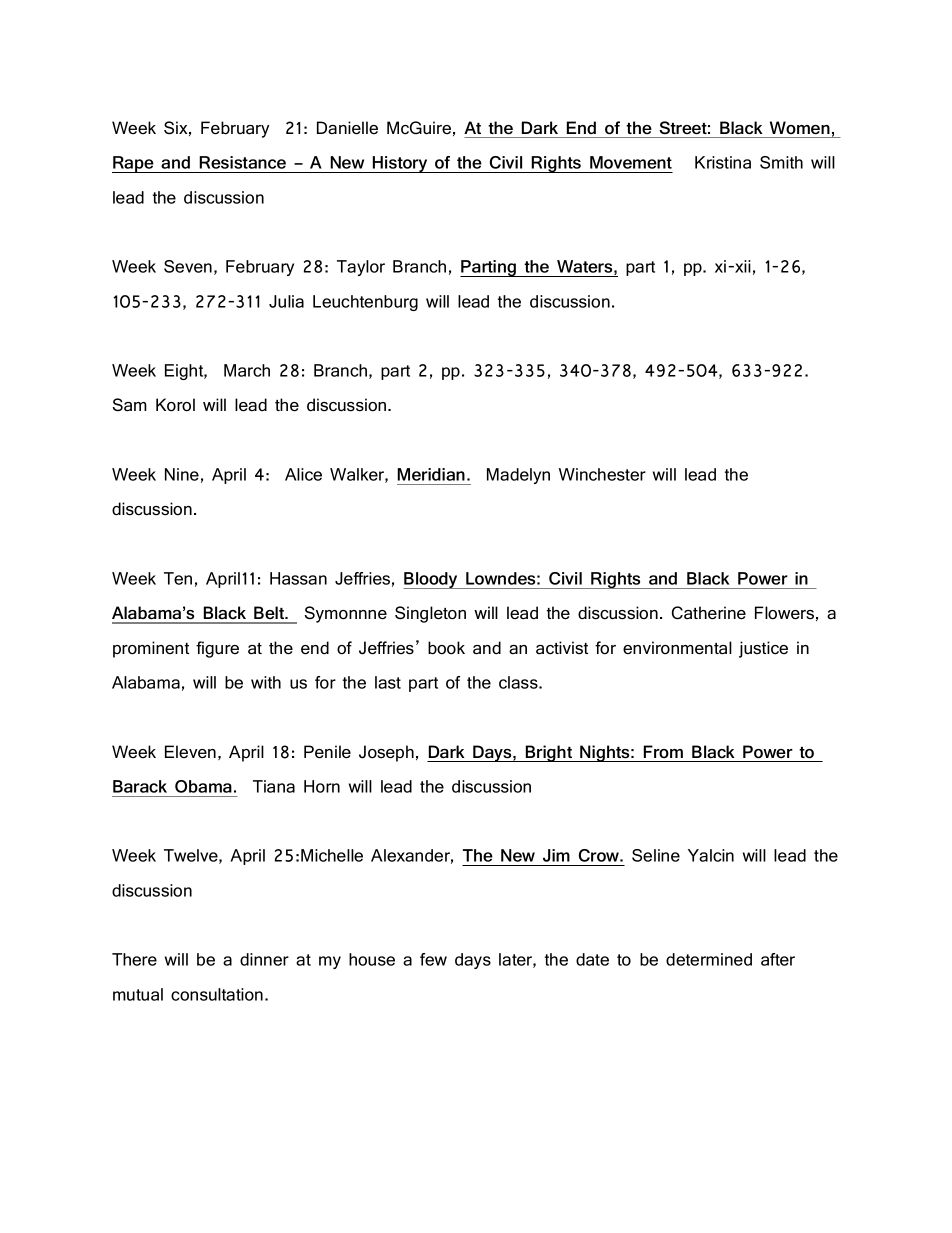 The image size is (952, 1233). Describe the element at coordinates (386, 753) in the screenshot. I see `Joseph` at that location.
